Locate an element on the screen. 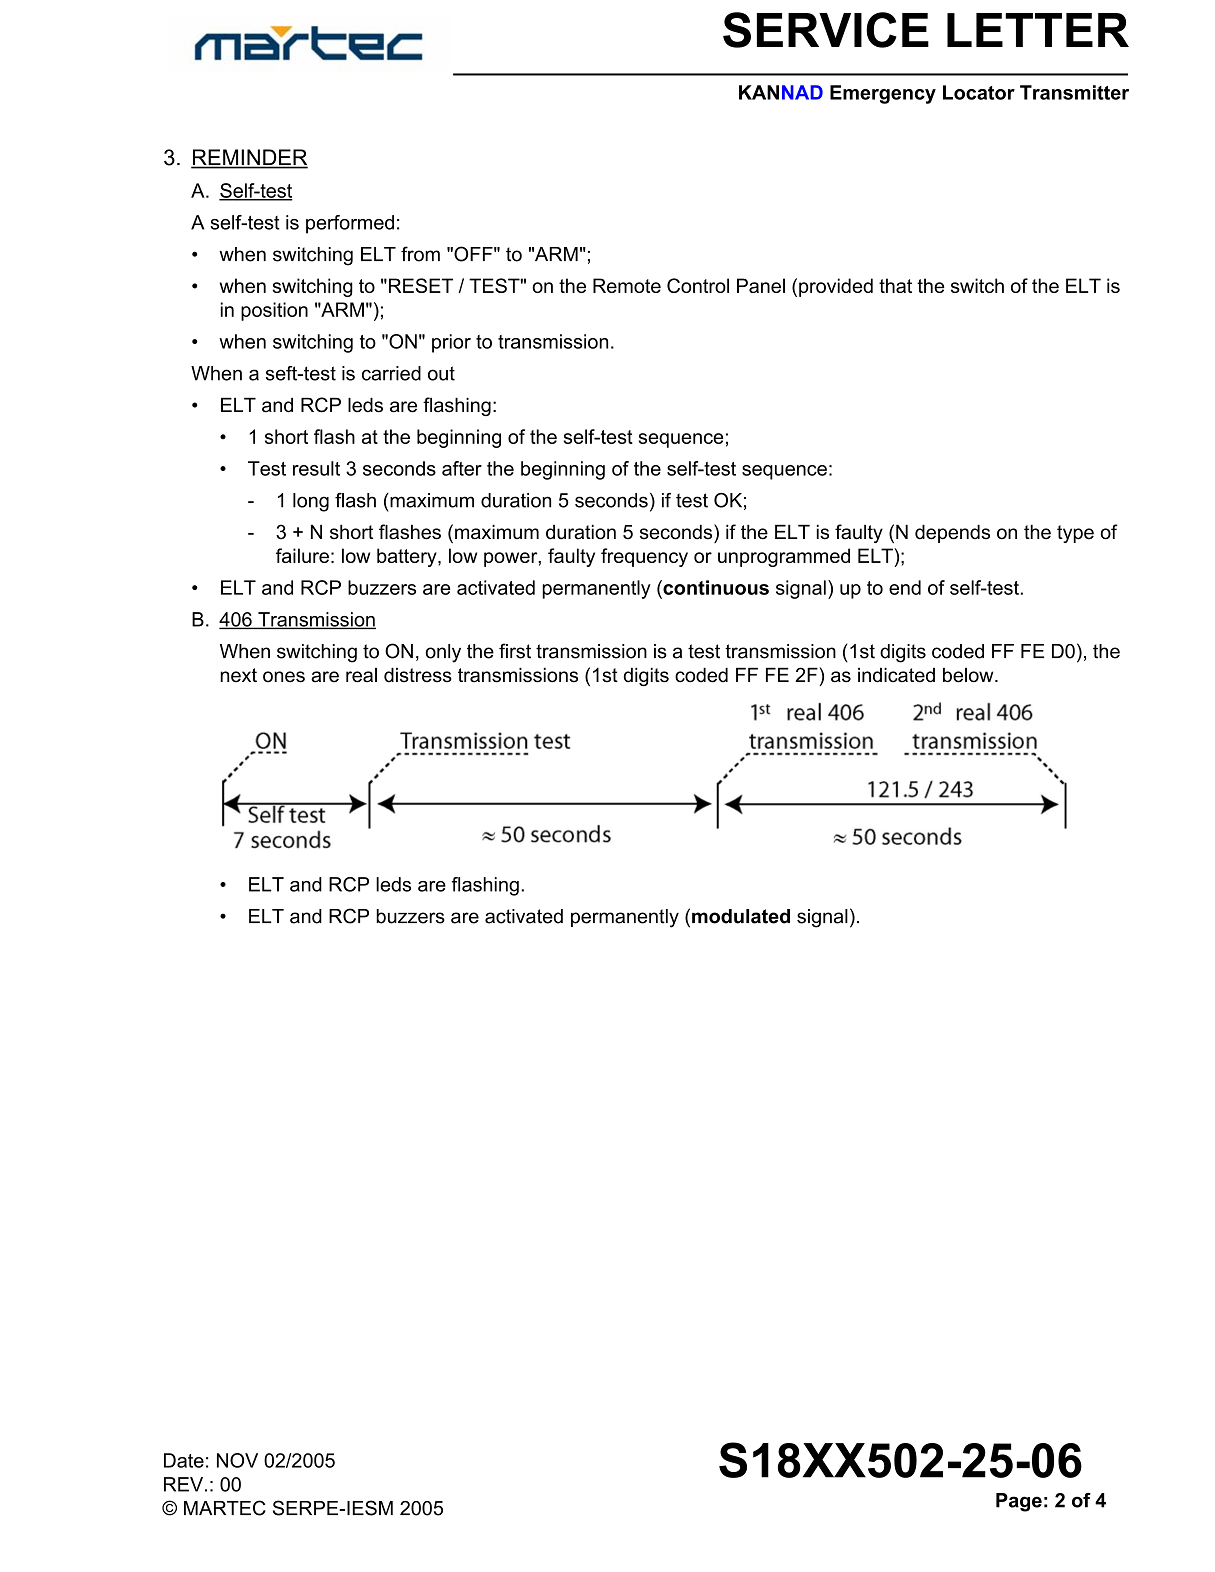 The image size is (1215, 1572). modulated is located at coordinates (741, 916).
